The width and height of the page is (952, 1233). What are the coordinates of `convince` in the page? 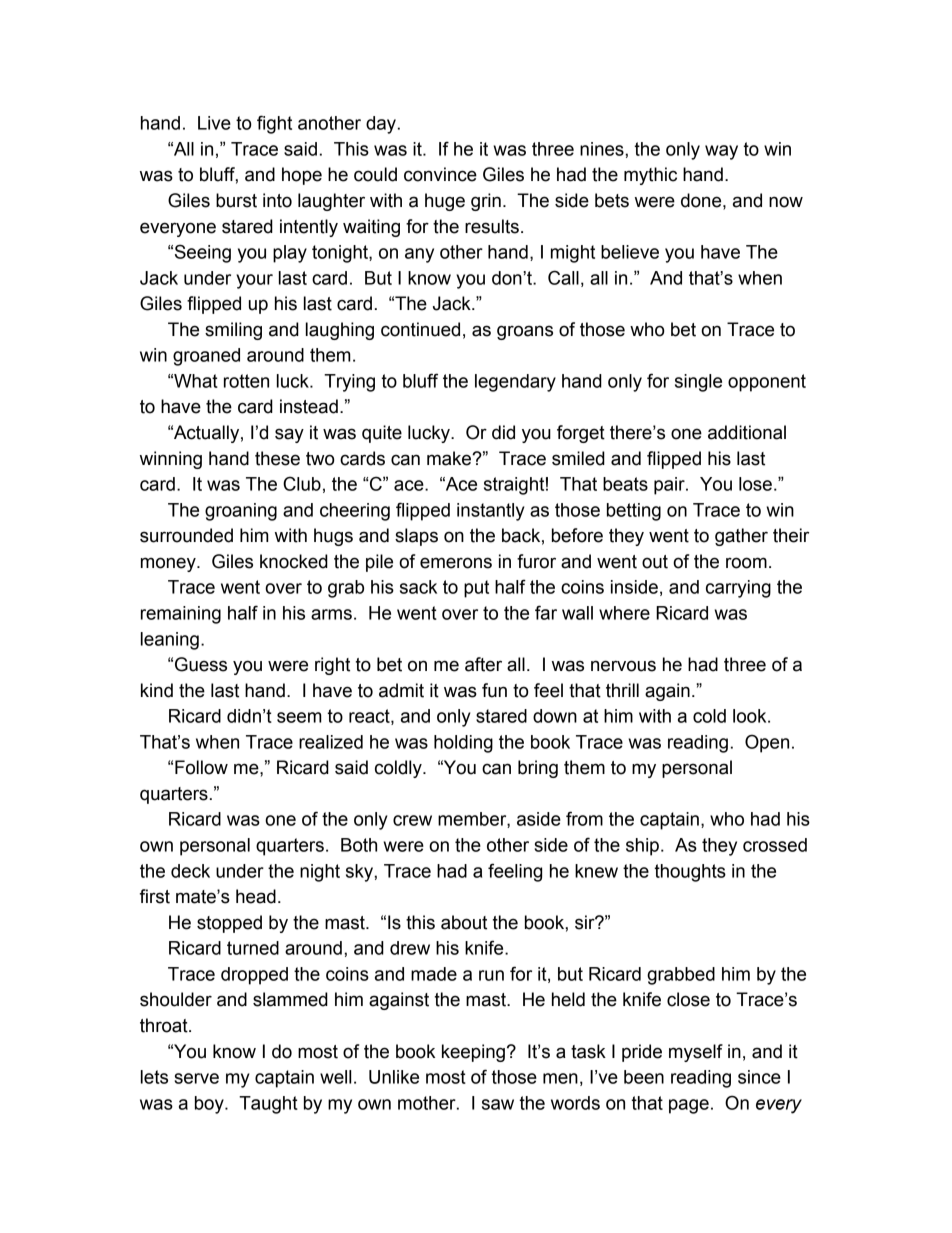 It's located at (440, 174).
